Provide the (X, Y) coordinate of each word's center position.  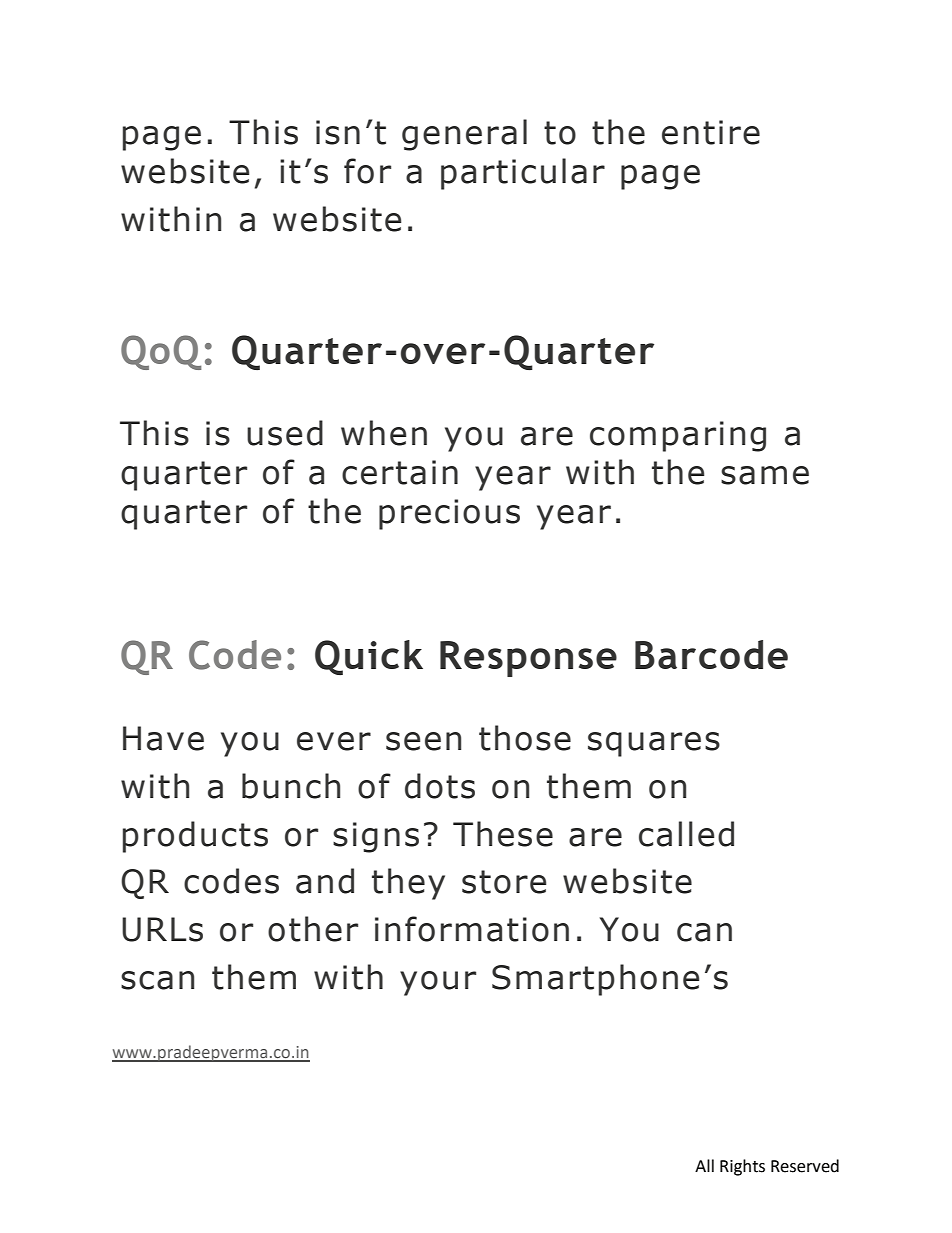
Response (528, 659)
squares (654, 744)
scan (157, 980)
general (464, 135)
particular (523, 174)
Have (163, 738)
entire (711, 132)
